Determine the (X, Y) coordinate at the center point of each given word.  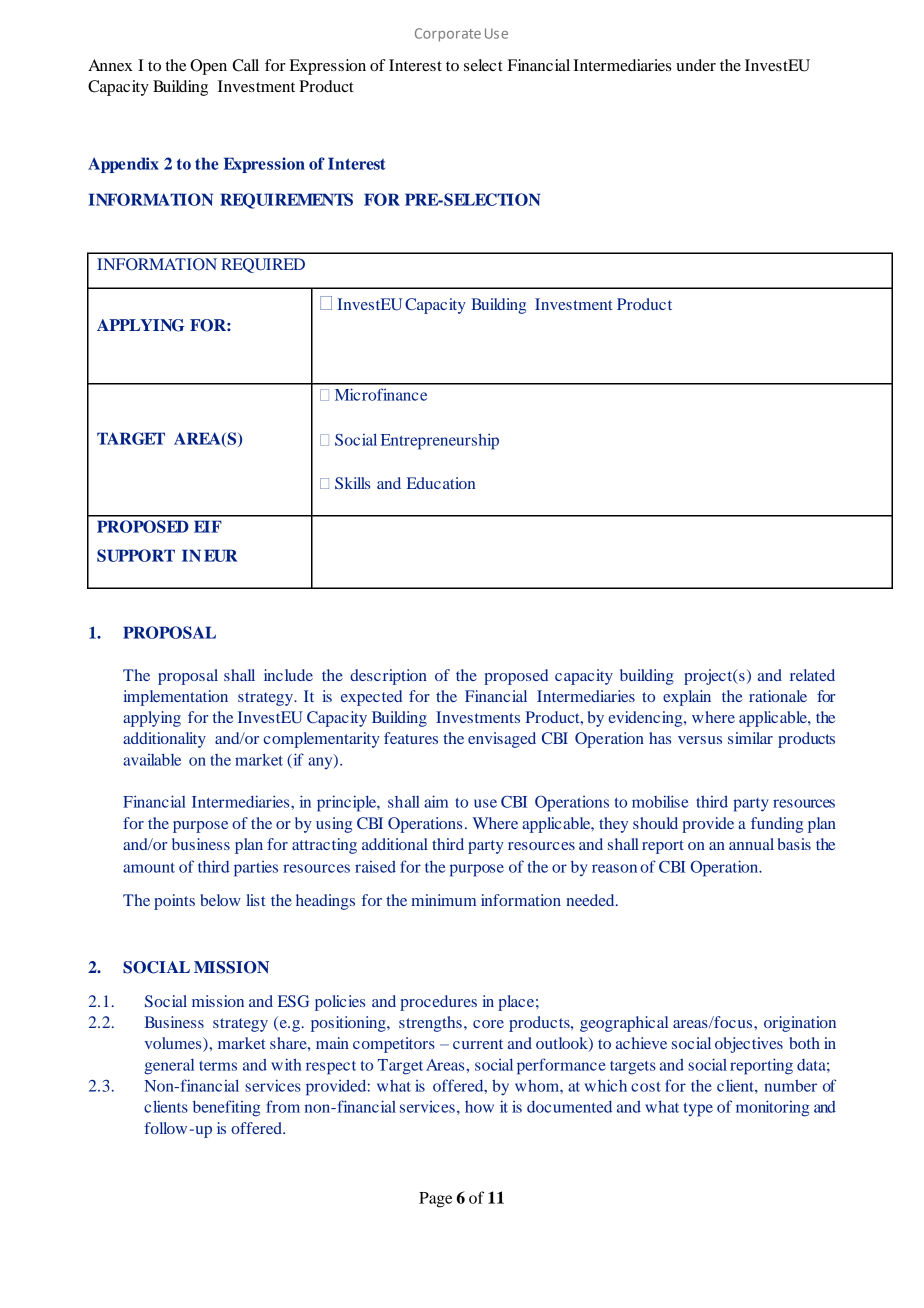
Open (208, 67)
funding (777, 825)
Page (435, 1200)
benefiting (227, 1108)
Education (441, 483)
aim (436, 801)
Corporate (448, 35)
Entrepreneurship (440, 441)
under (696, 65)
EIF (208, 526)
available (152, 760)
